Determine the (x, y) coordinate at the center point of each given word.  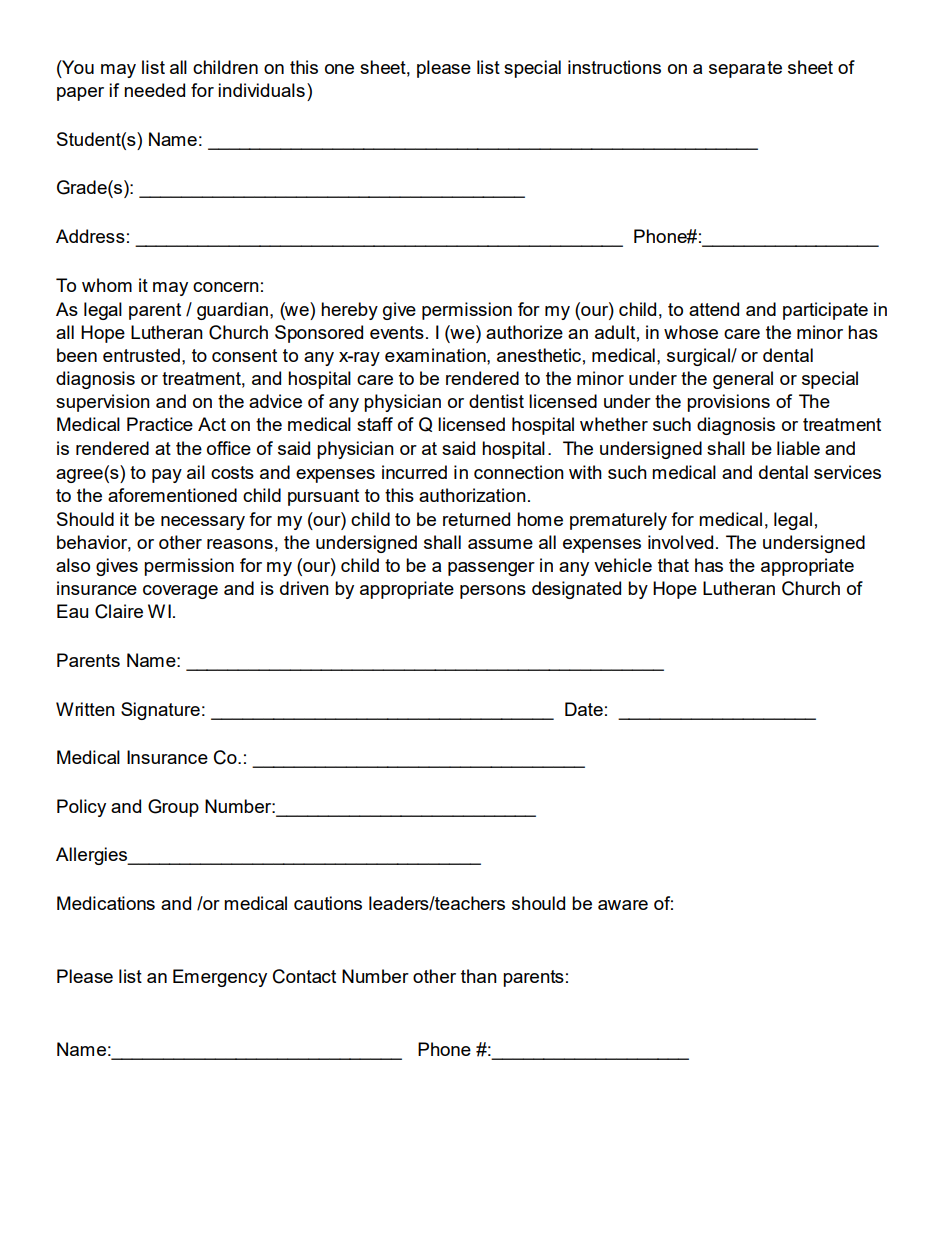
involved (680, 542)
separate (745, 69)
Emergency (220, 978)
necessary (203, 523)
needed (154, 90)
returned (476, 519)
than (479, 976)
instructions (614, 67)
